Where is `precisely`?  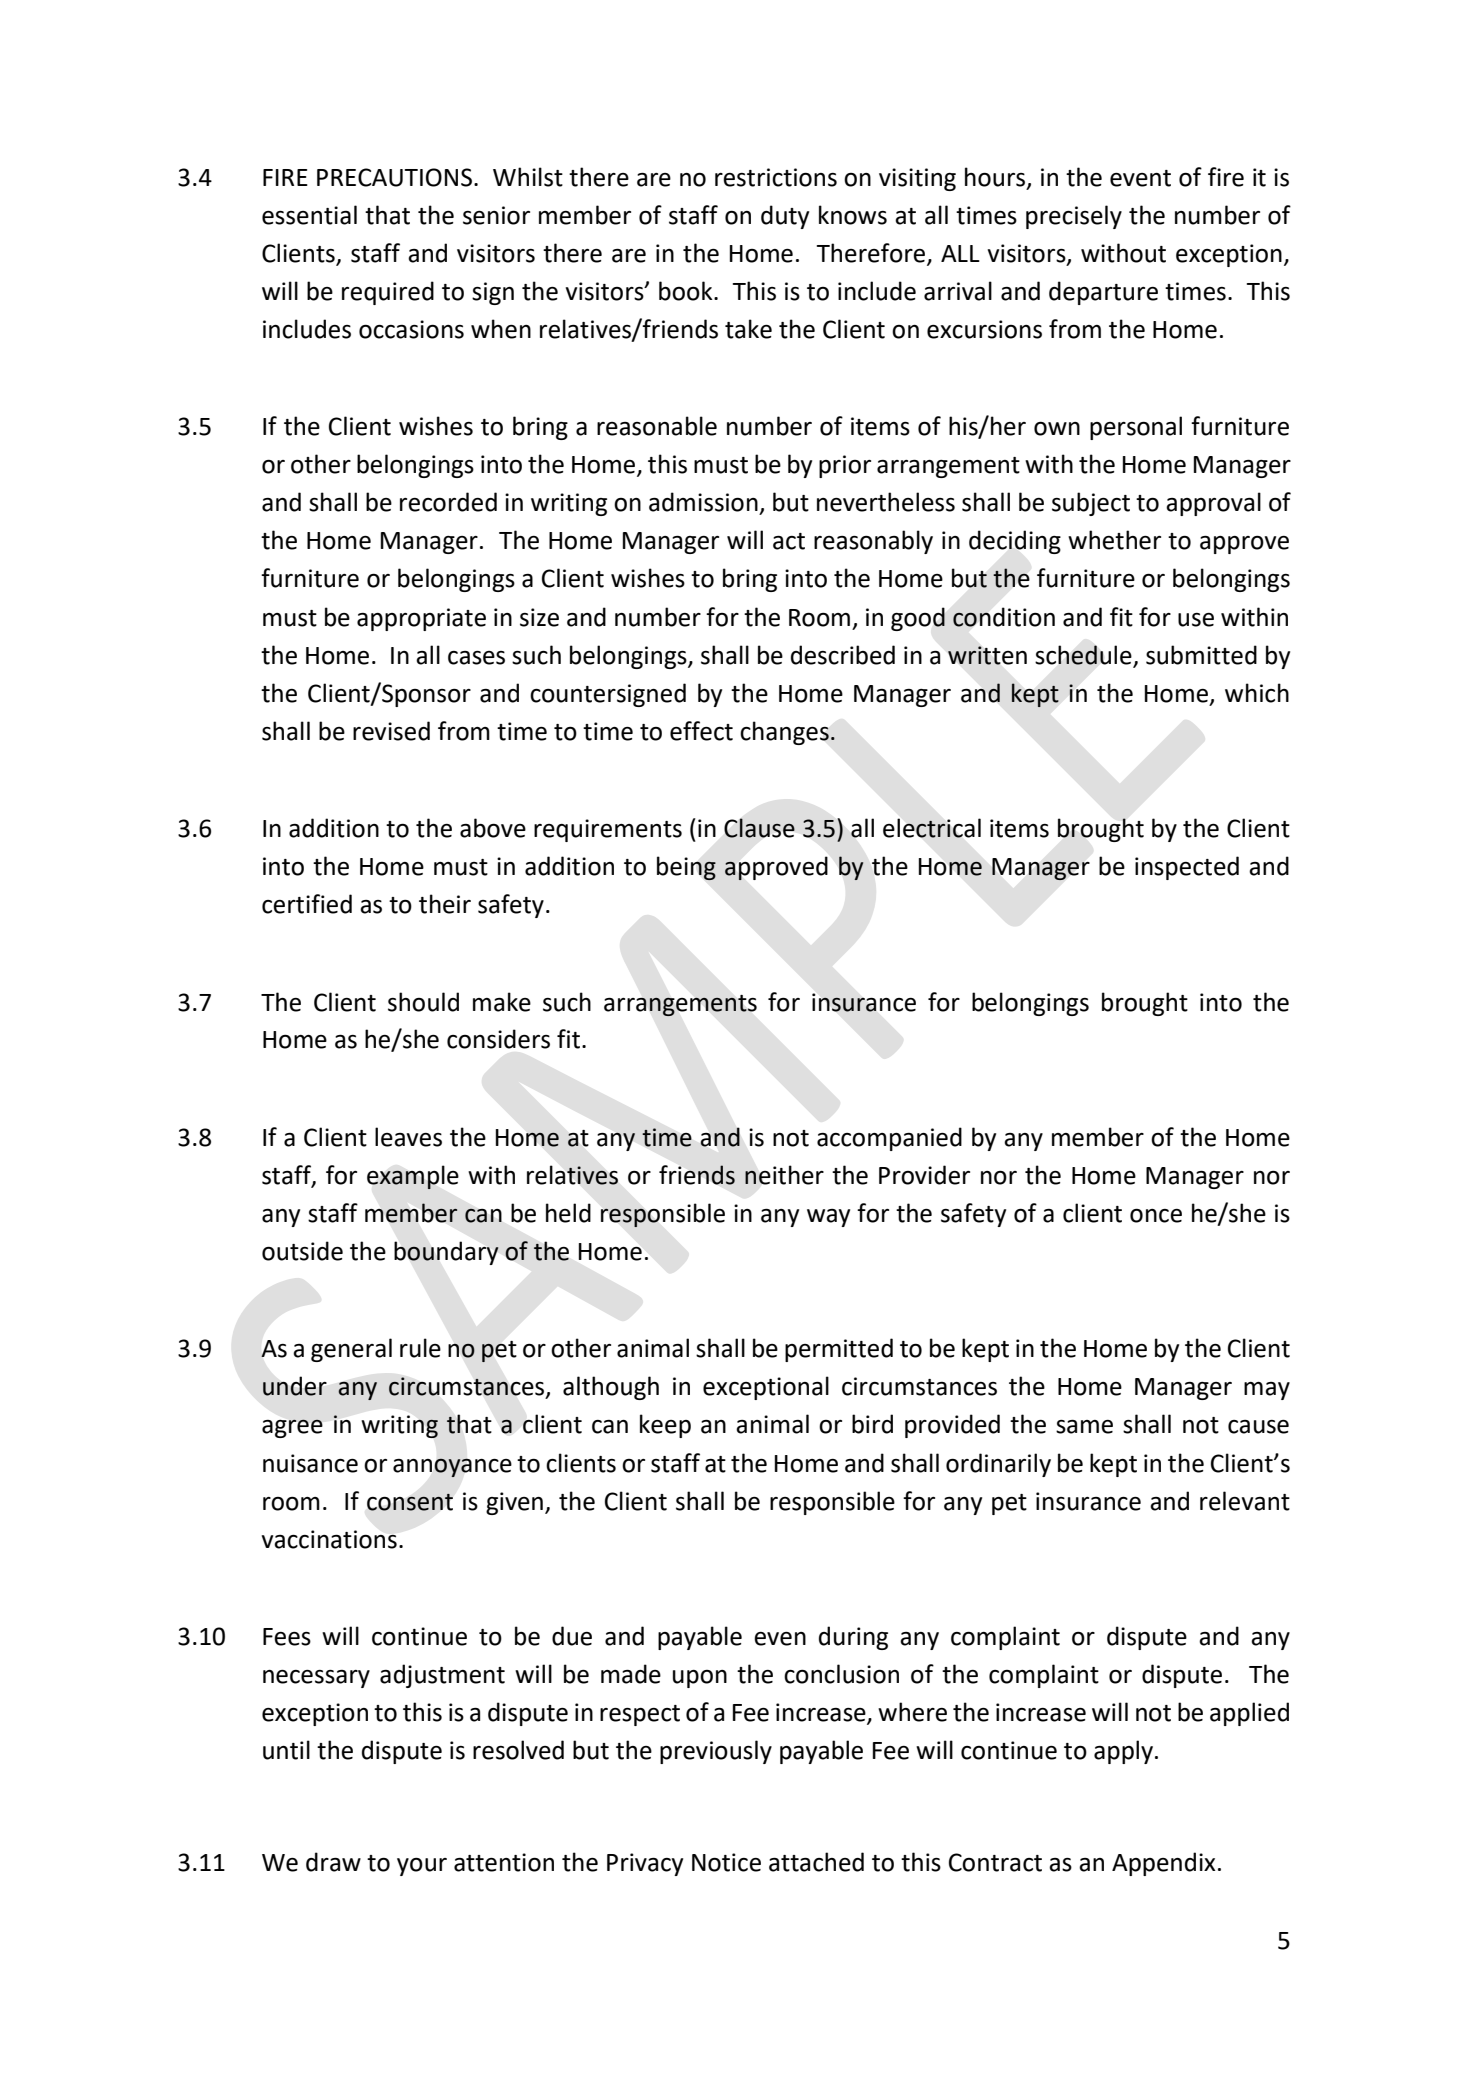
precisely is located at coordinates (1074, 217).
